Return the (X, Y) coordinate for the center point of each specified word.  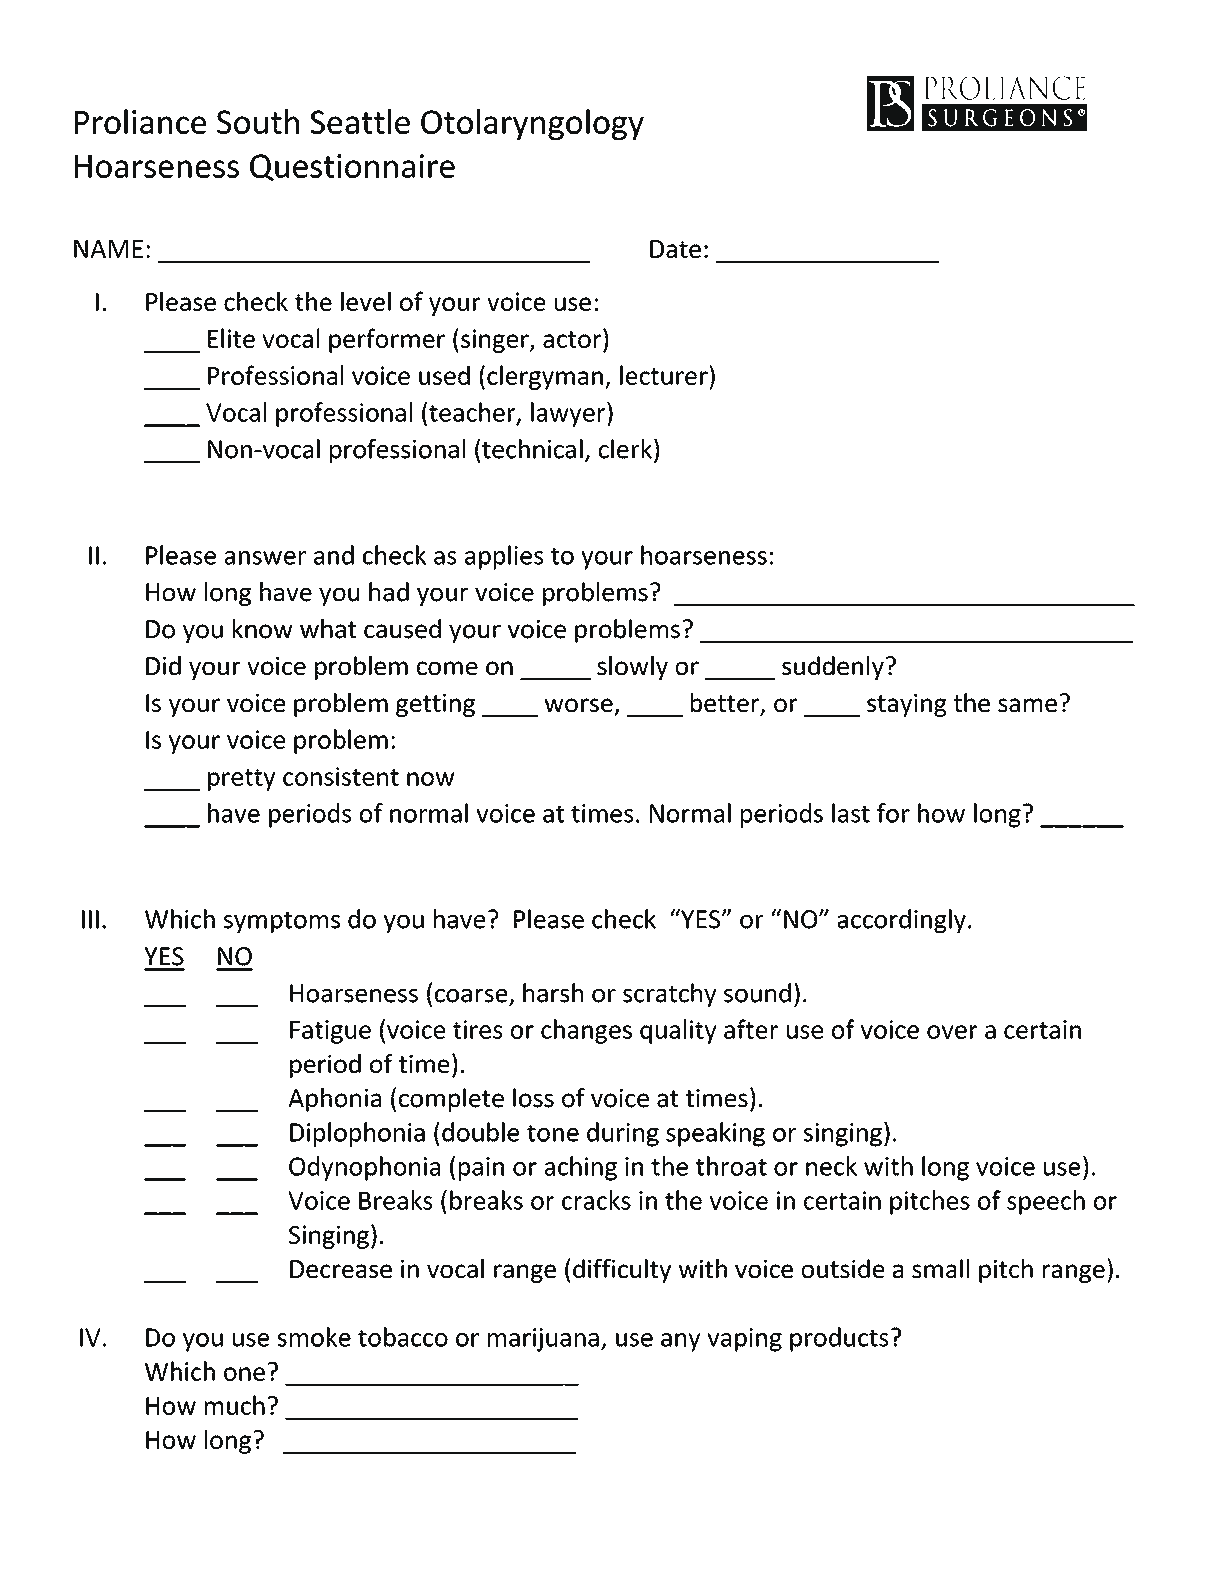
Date (675, 249)
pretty (241, 780)
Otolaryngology (532, 124)
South (258, 121)
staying (907, 705)
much (235, 1405)
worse (578, 705)
